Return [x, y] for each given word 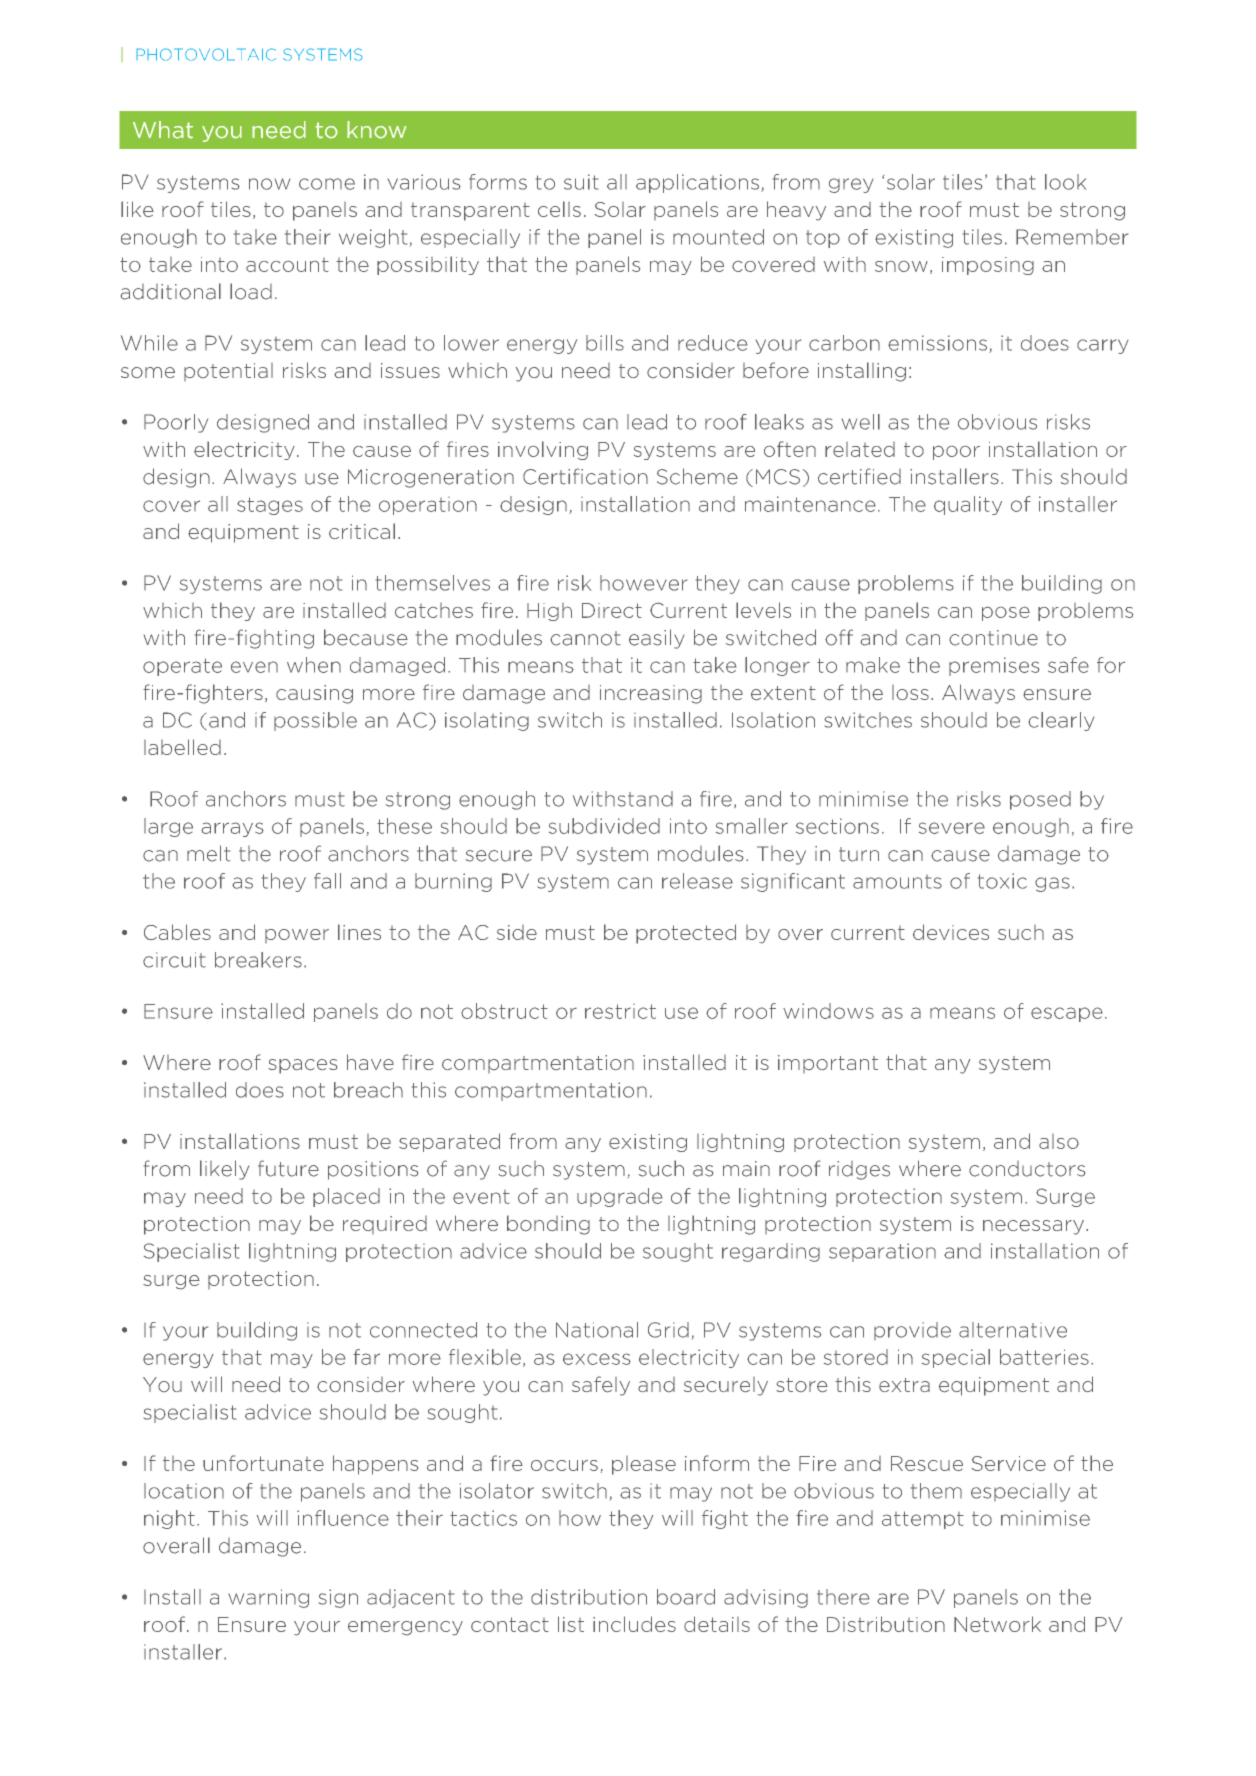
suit [581, 182]
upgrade [619, 1197]
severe [952, 828]
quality [968, 505]
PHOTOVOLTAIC [206, 54]
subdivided [604, 826]
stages [270, 506]
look [1065, 182]
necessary [1033, 1227]
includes [634, 1624]
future [288, 1168]
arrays [232, 829]
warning [268, 1598]
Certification [585, 476]
